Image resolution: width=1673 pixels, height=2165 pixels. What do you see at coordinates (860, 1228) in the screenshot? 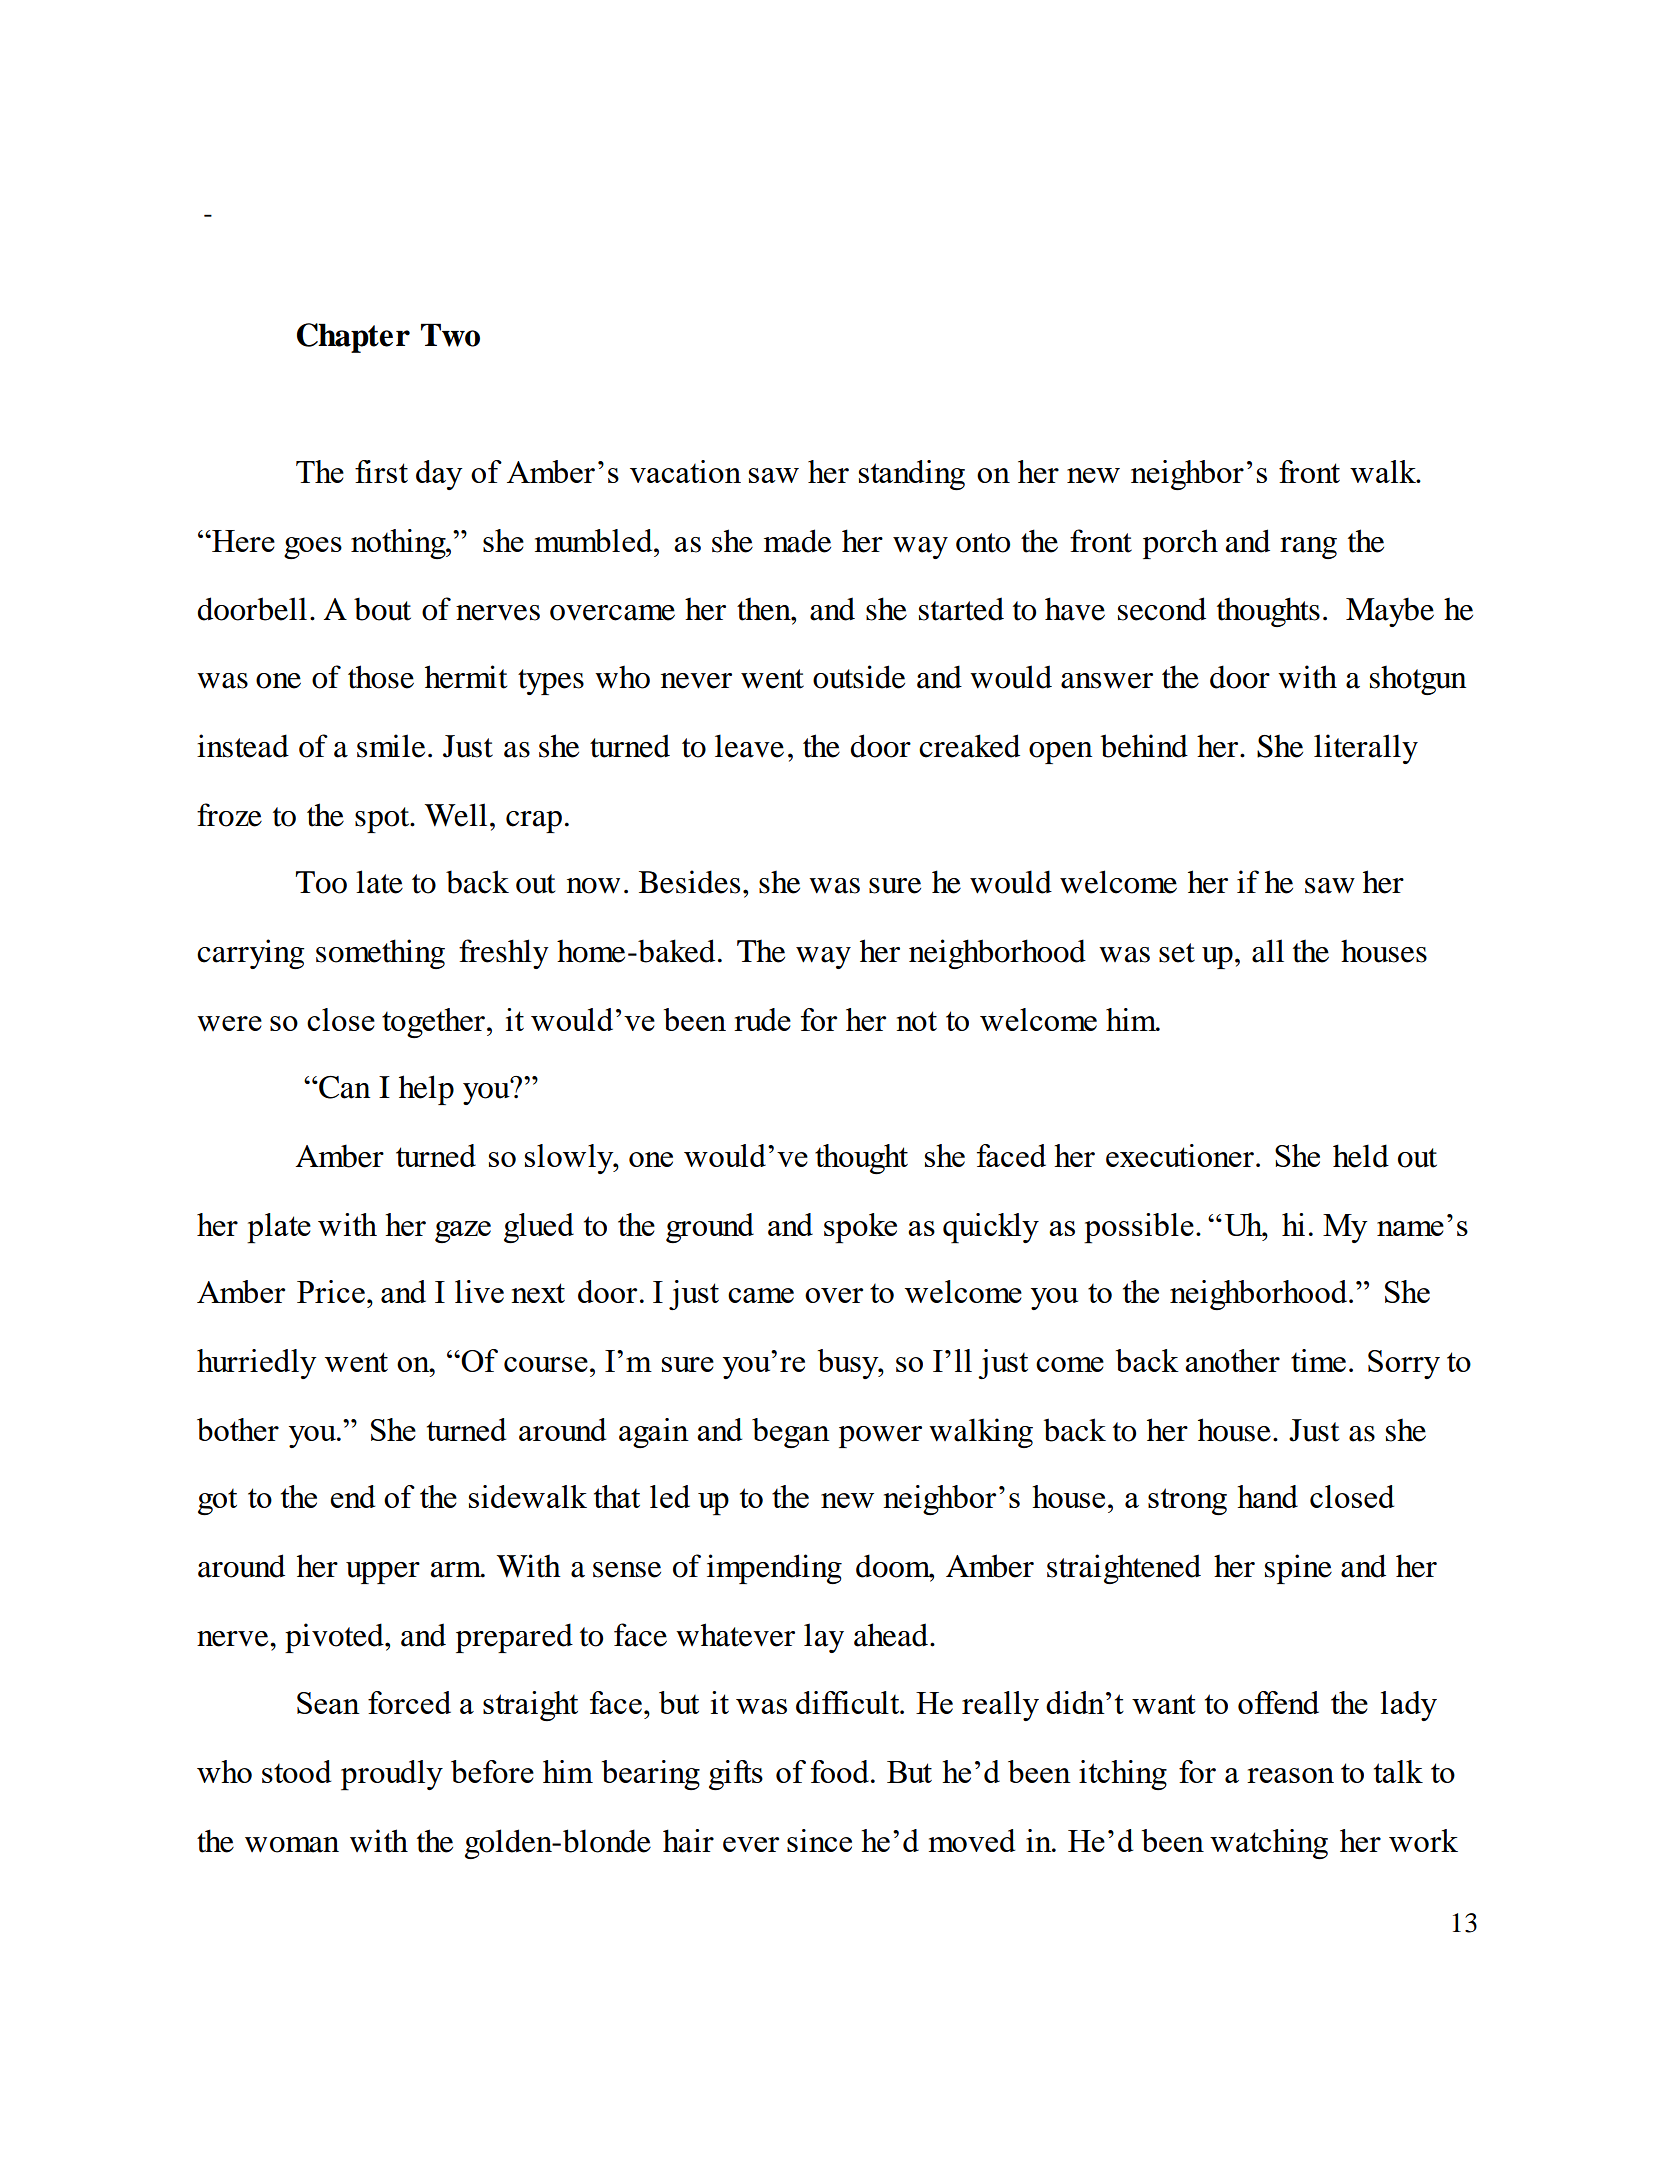
I see `spoke` at bounding box center [860, 1228].
